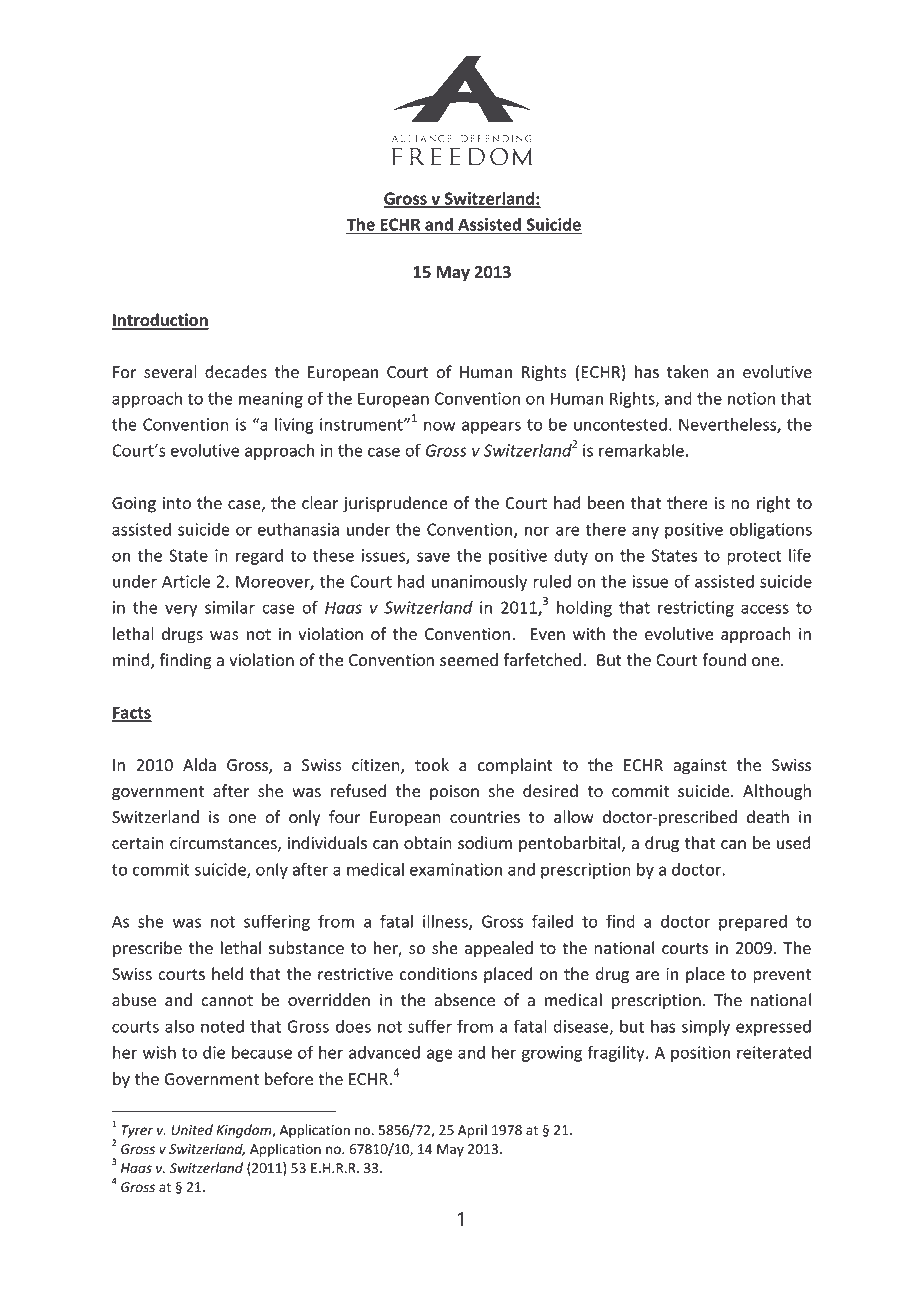 The height and width of the page is (1308, 924). Describe the element at coordinates (192, 1130) in the page. I see `United` at that location.
